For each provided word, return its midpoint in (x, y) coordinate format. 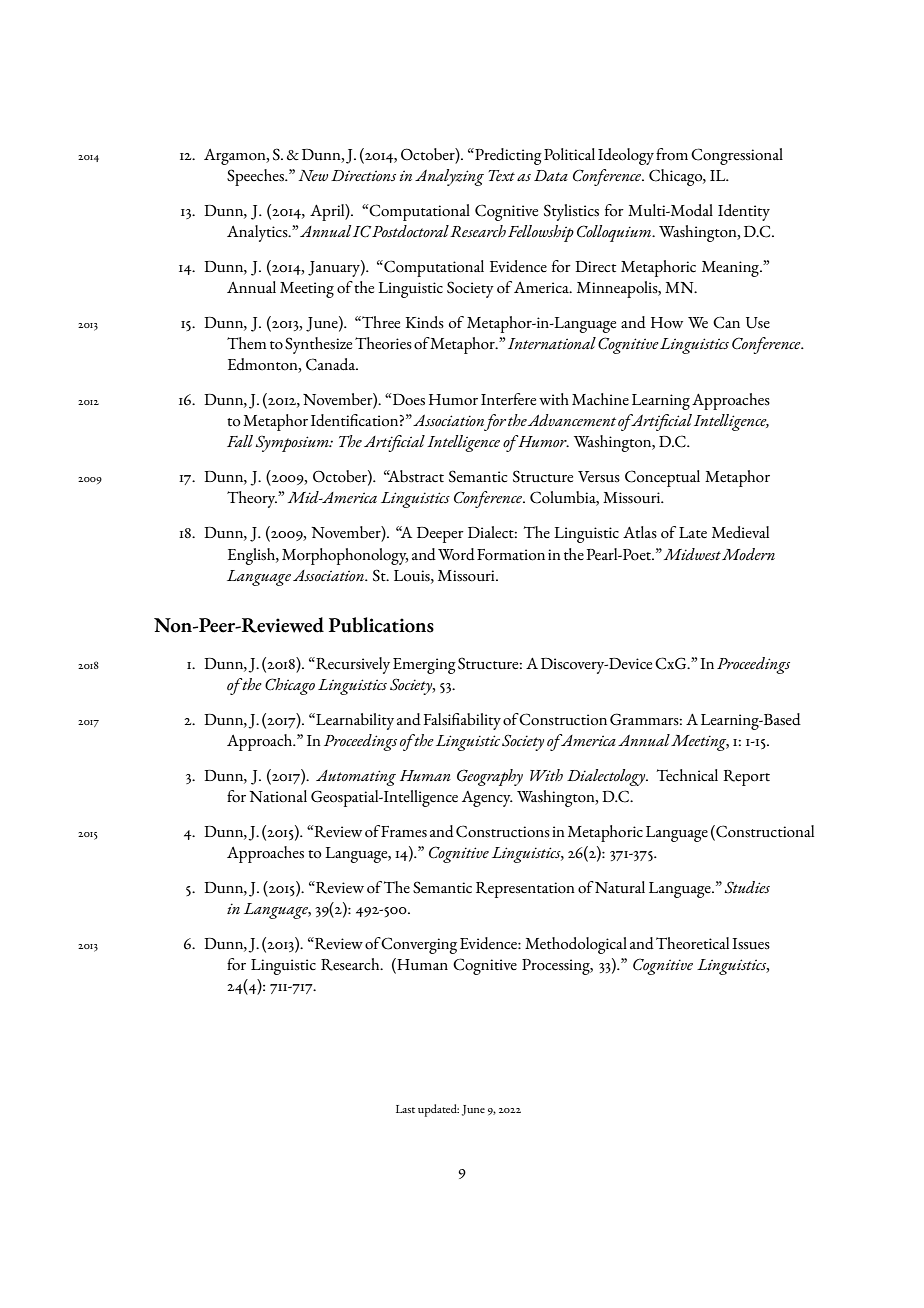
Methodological (576, 945)
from (672, 154)
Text (501, 175)
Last (405, 1109)
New (313, 175)
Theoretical (692, 943)
